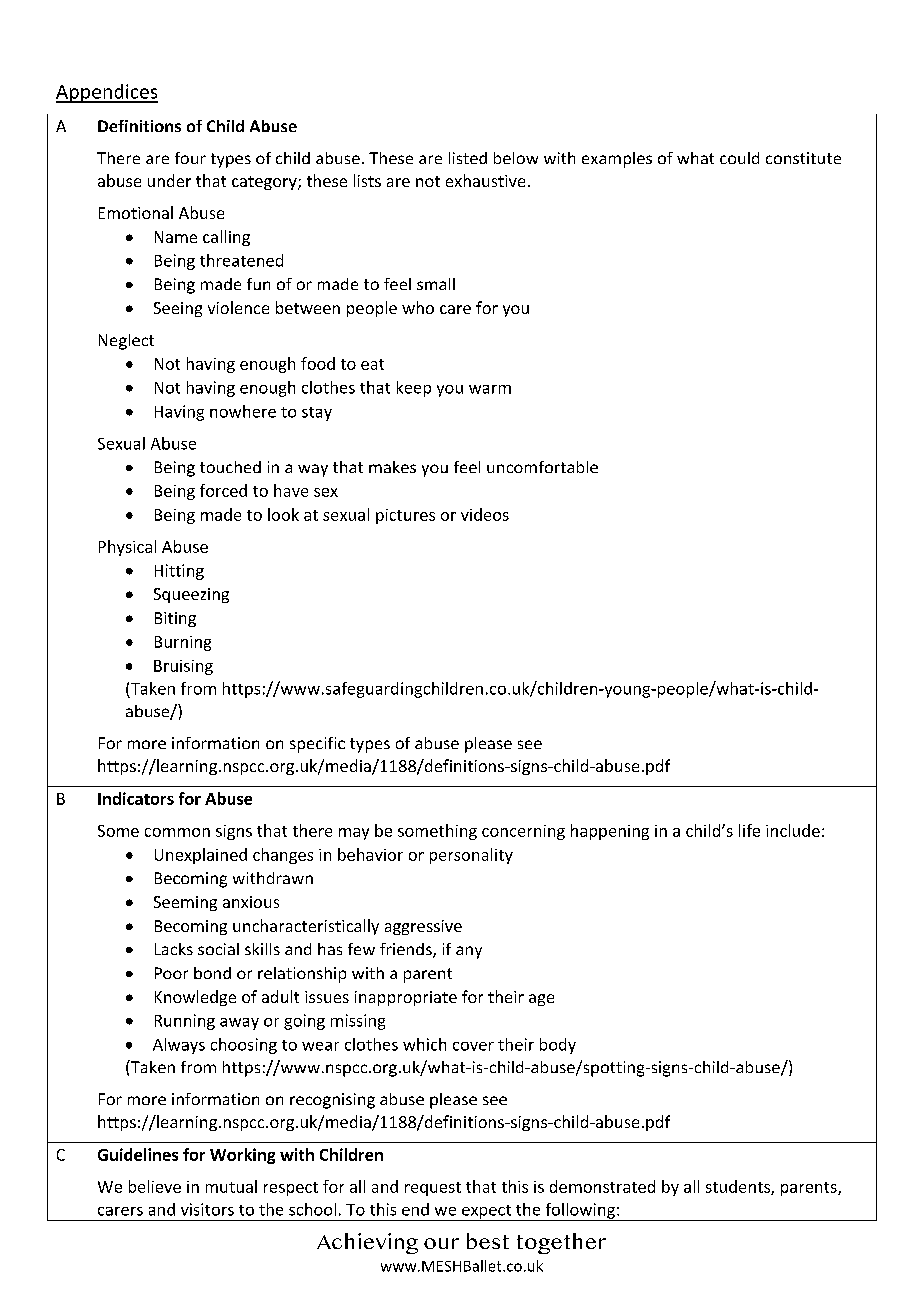 The height and width of the screenshot is (1308, 924). I want to click on life, so click(749, 830).
